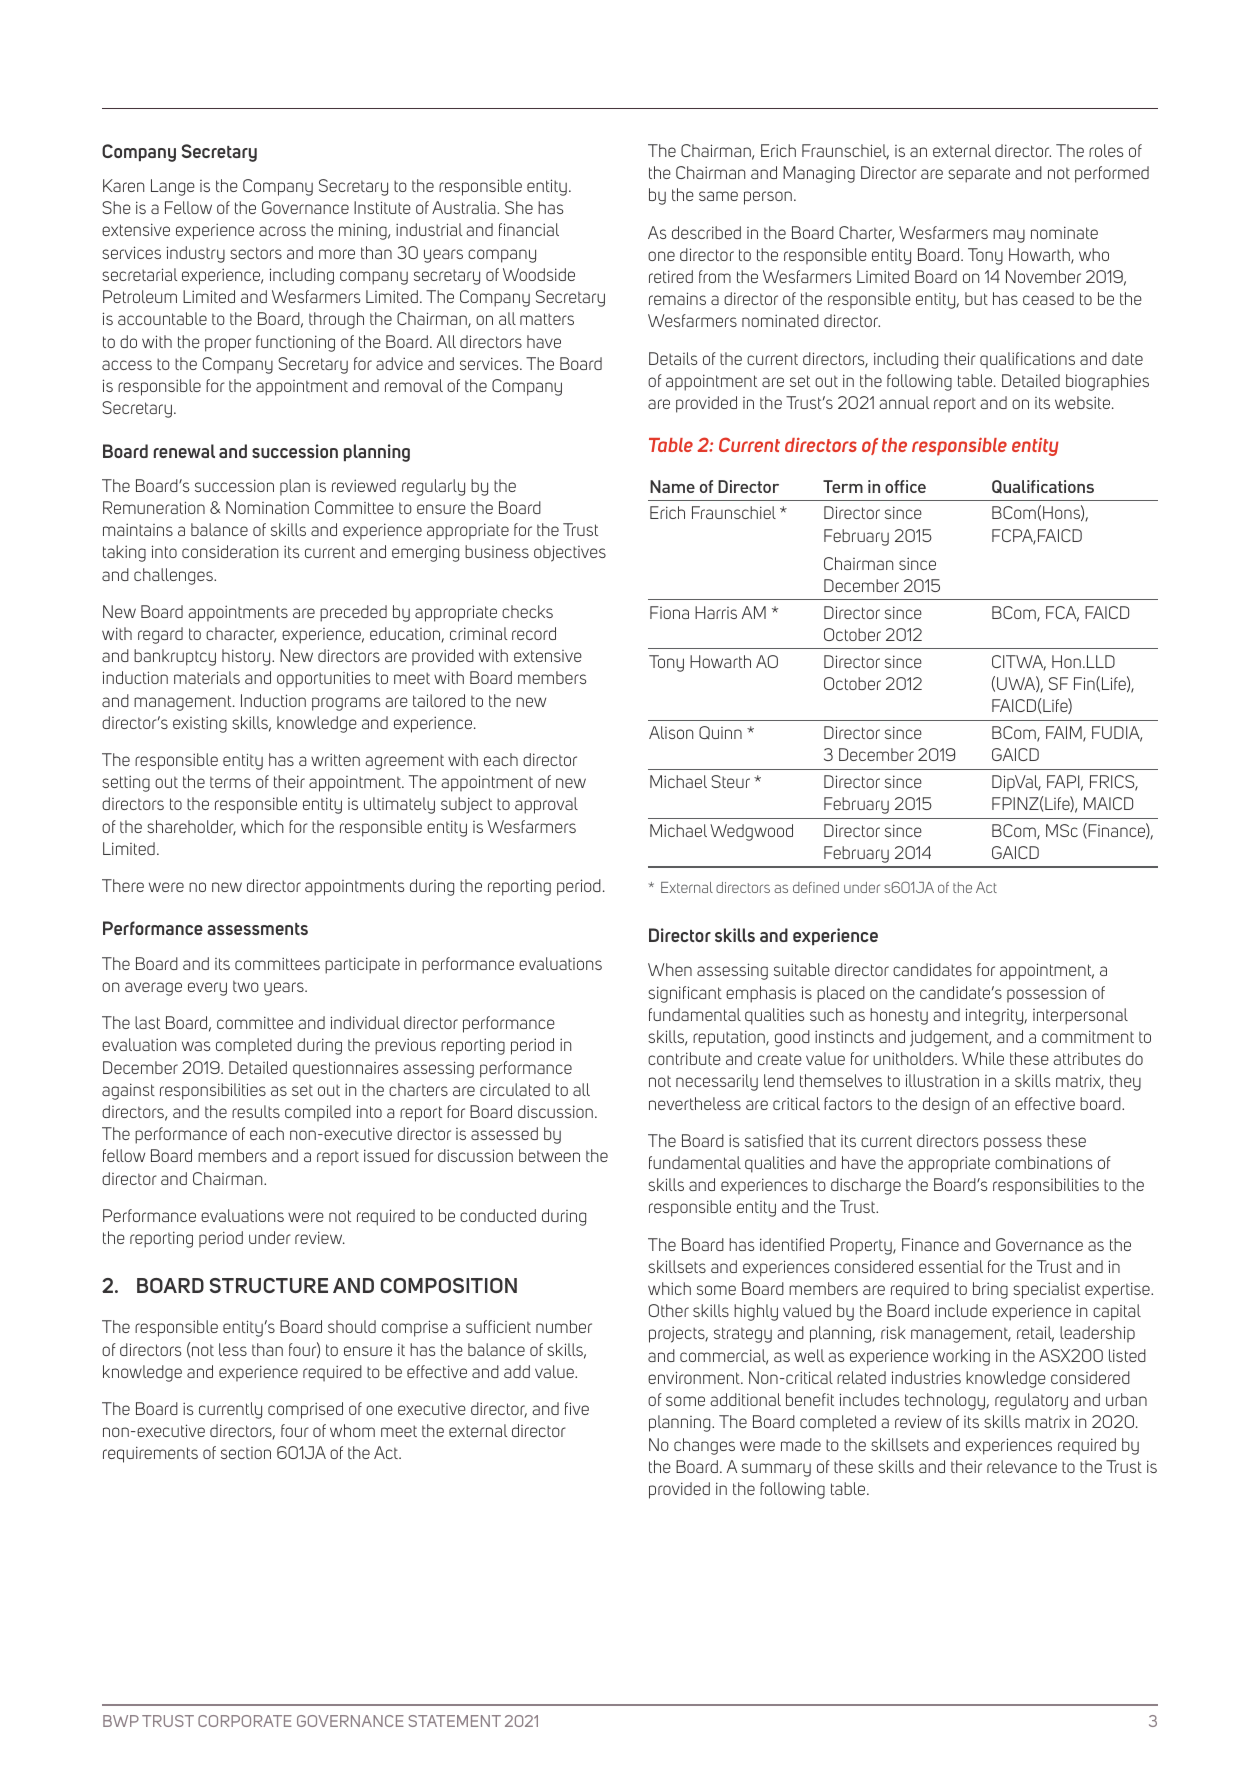 The height and width of the screenshot is (1781, 1260). I want to click on CORPORATE, so click(245, 1721).
